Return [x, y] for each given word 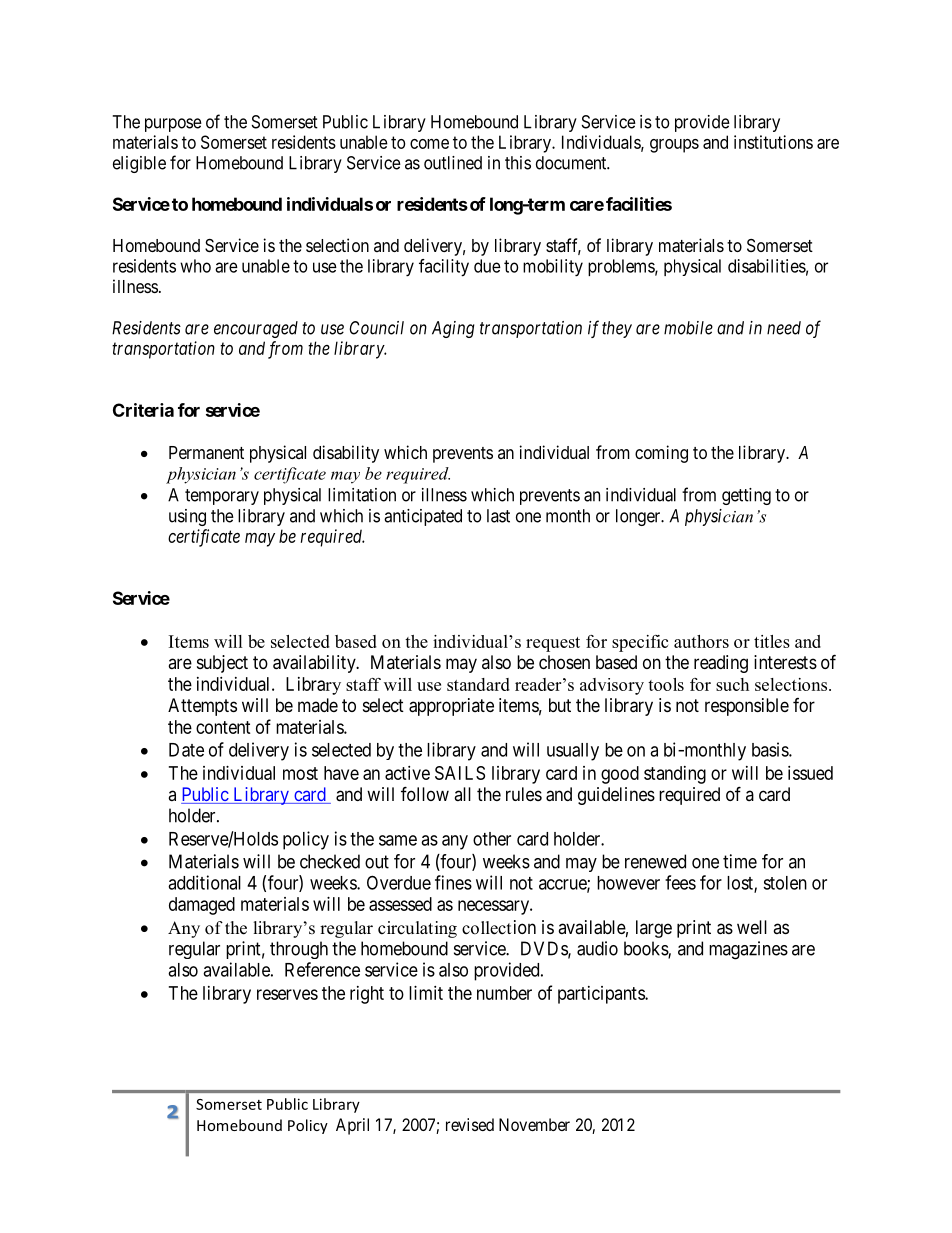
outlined [453, 163]
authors [701, 641]
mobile [688, 328]
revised [470, 1124]
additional [204, 882]
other [492, 839]
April [352, 1126]
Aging [453, 329]
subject [222, 664]
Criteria [143, 410]
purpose [173, 125]
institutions [773, 142]
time [740, 861]
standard [478, 684]
